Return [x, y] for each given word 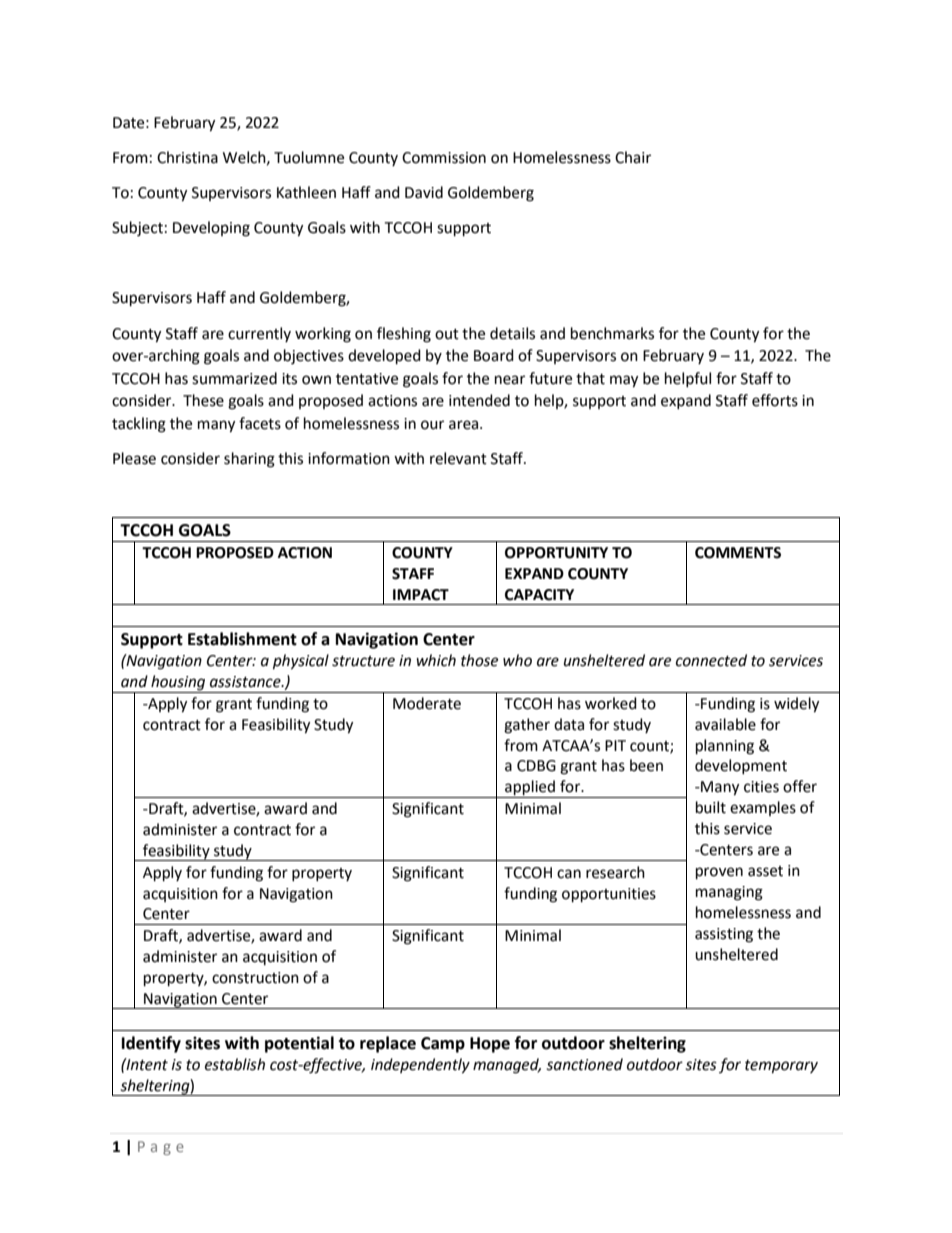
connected [711, 660]
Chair [633, 157]
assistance [246, 682]
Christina [187, 157]
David [424, 192]
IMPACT [421, 595]
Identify [151, 1044]
